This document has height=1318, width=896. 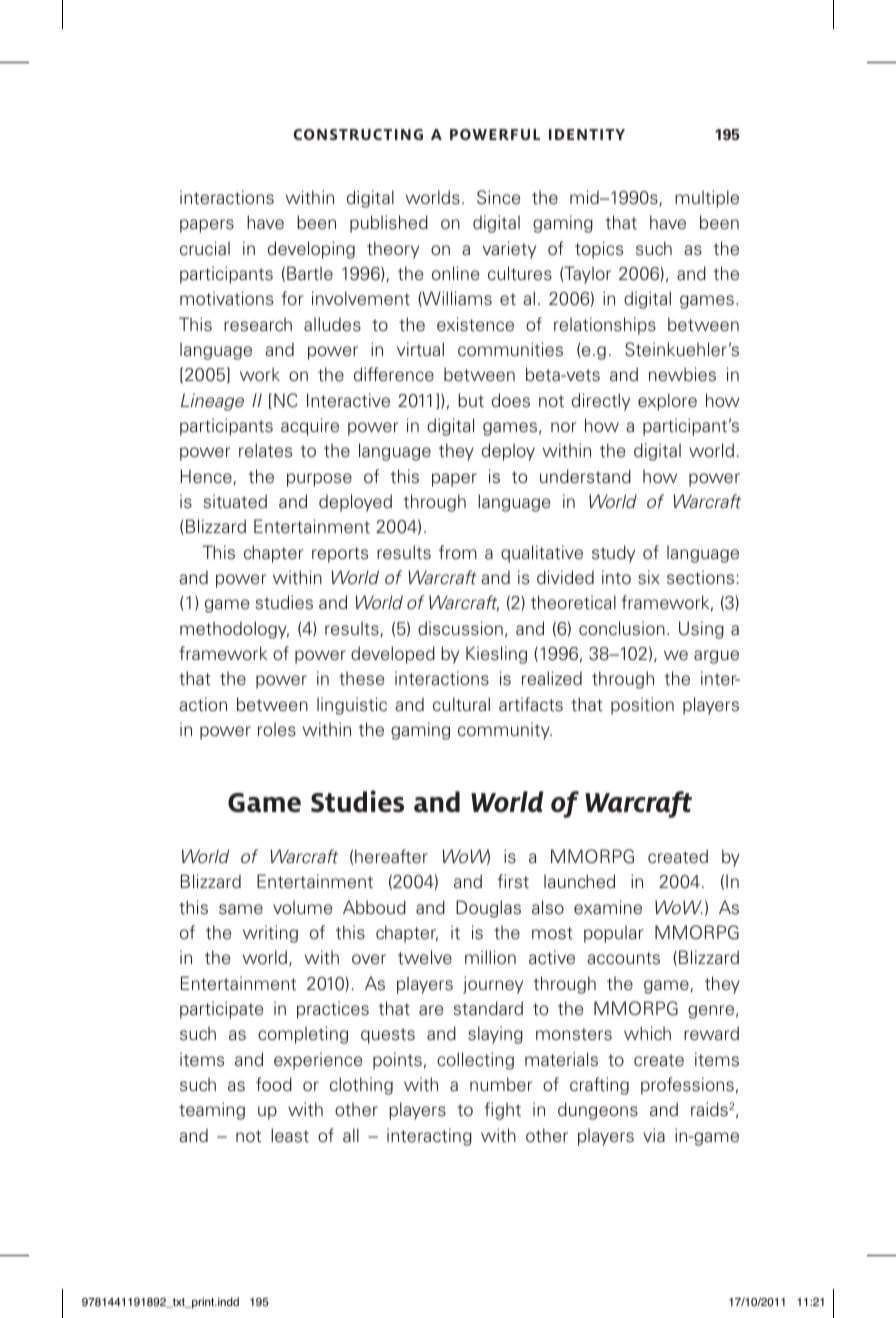 What do you see at coordinates (274, 1084) in the document?
I see `food` at bounding box center [274, 1084].
